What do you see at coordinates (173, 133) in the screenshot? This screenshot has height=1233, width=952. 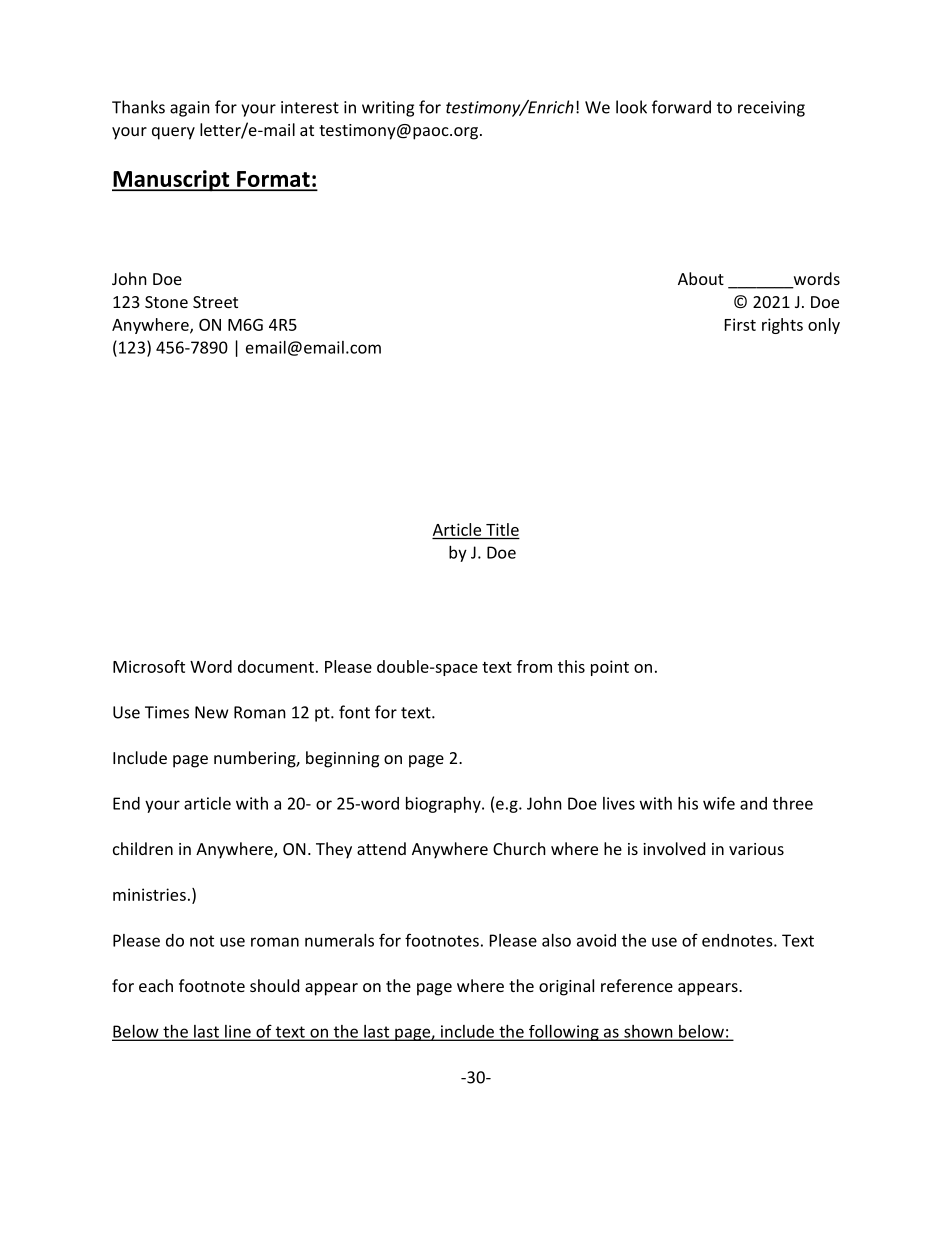 I see `query` at bounding box center [173, 133].
